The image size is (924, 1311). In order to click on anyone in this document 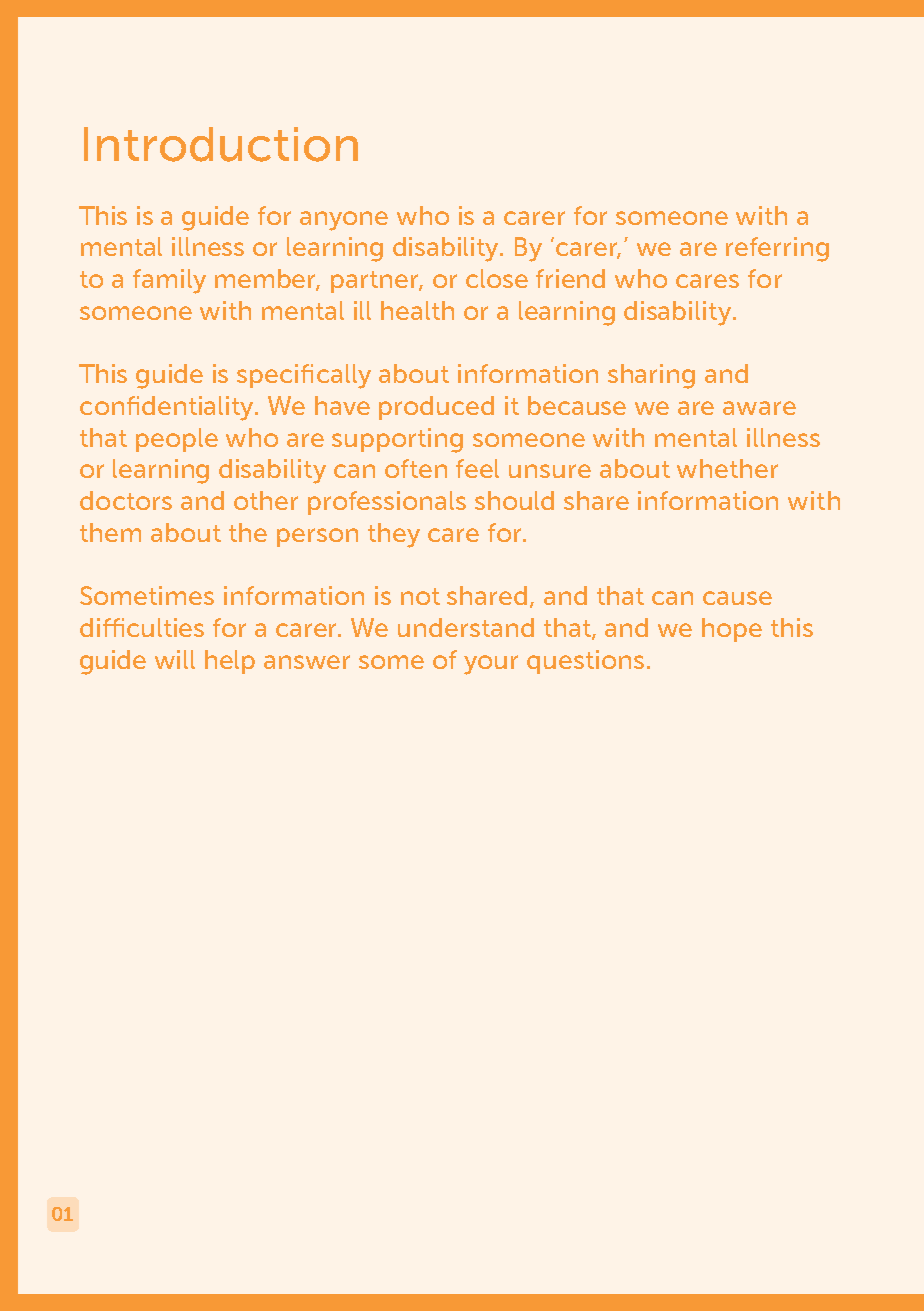, I will do `click(344, 221)`.
